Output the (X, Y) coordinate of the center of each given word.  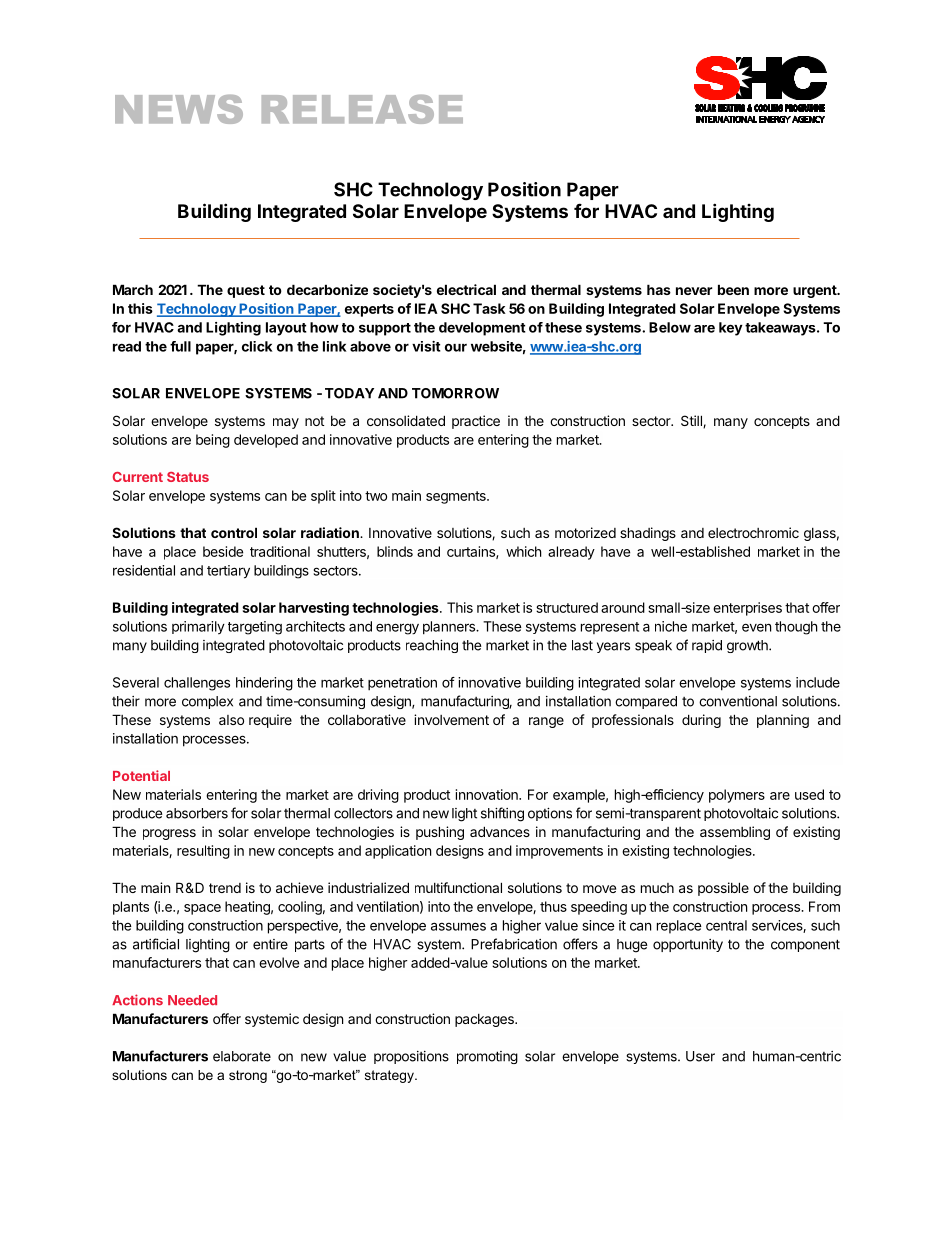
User (700, 1056)
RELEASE (362, 109)
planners (450, 628)
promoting (487, 1057)
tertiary (228, 572)
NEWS (179, 109)
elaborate (242, 1056)
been (733, 289)
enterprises (747, 609)
